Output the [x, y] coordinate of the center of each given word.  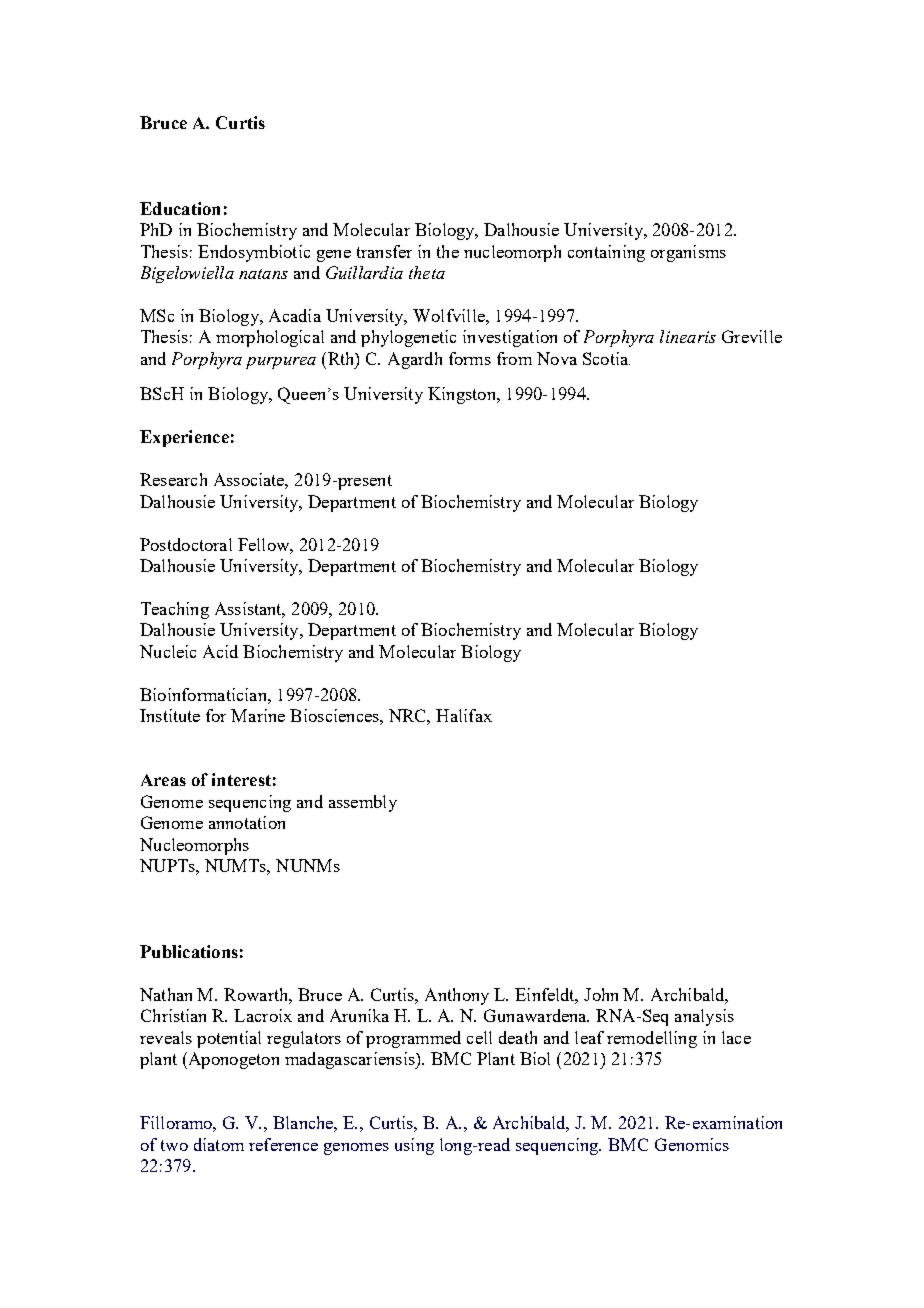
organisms [688, 253]
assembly [363, 803]
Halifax [464, 715]
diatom [219, 1144]
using [414, 1146]
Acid [220, 651]
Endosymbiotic [254, 253]
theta [427, 272]
